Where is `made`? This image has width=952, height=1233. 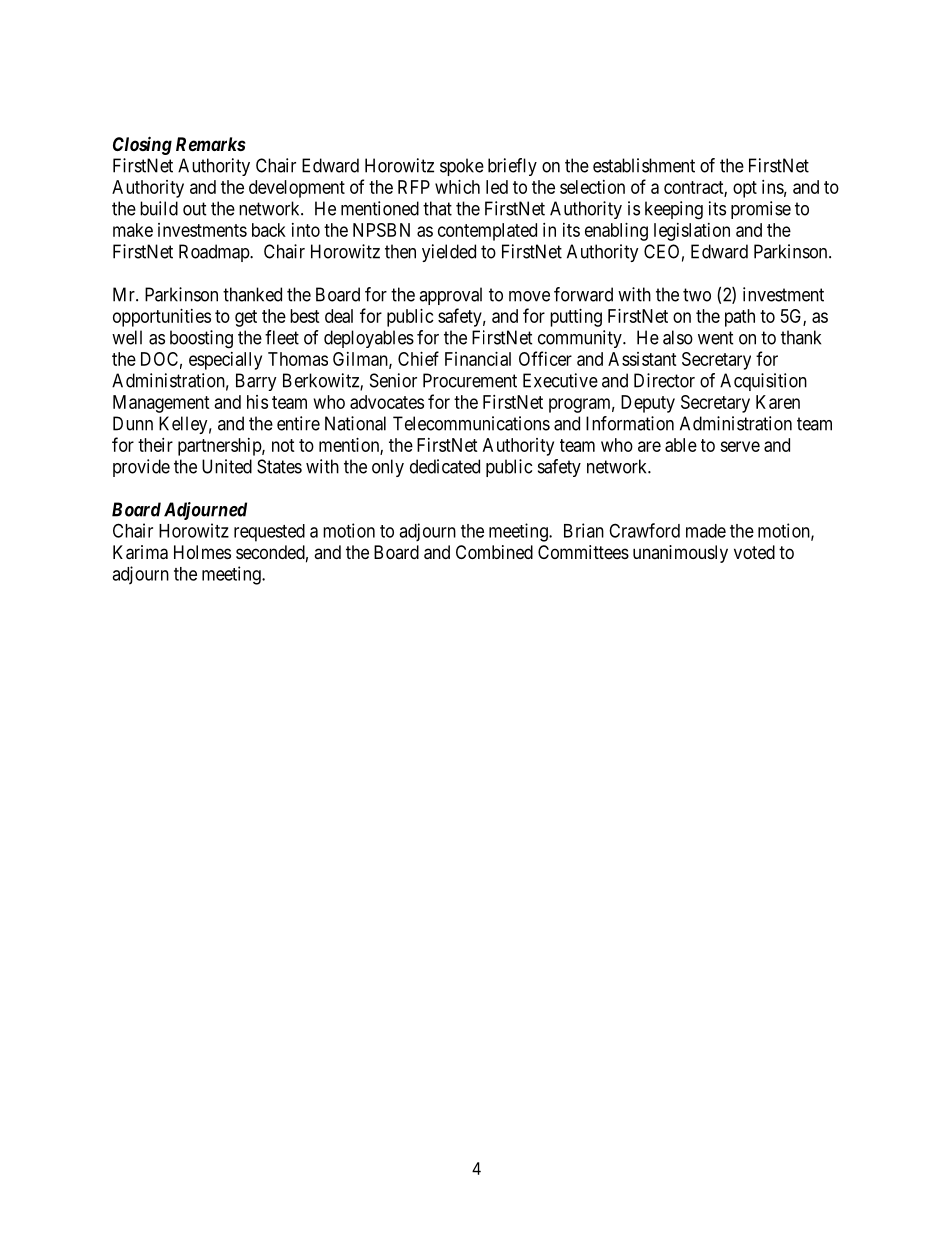 made is located at coordinates (706, 531).
